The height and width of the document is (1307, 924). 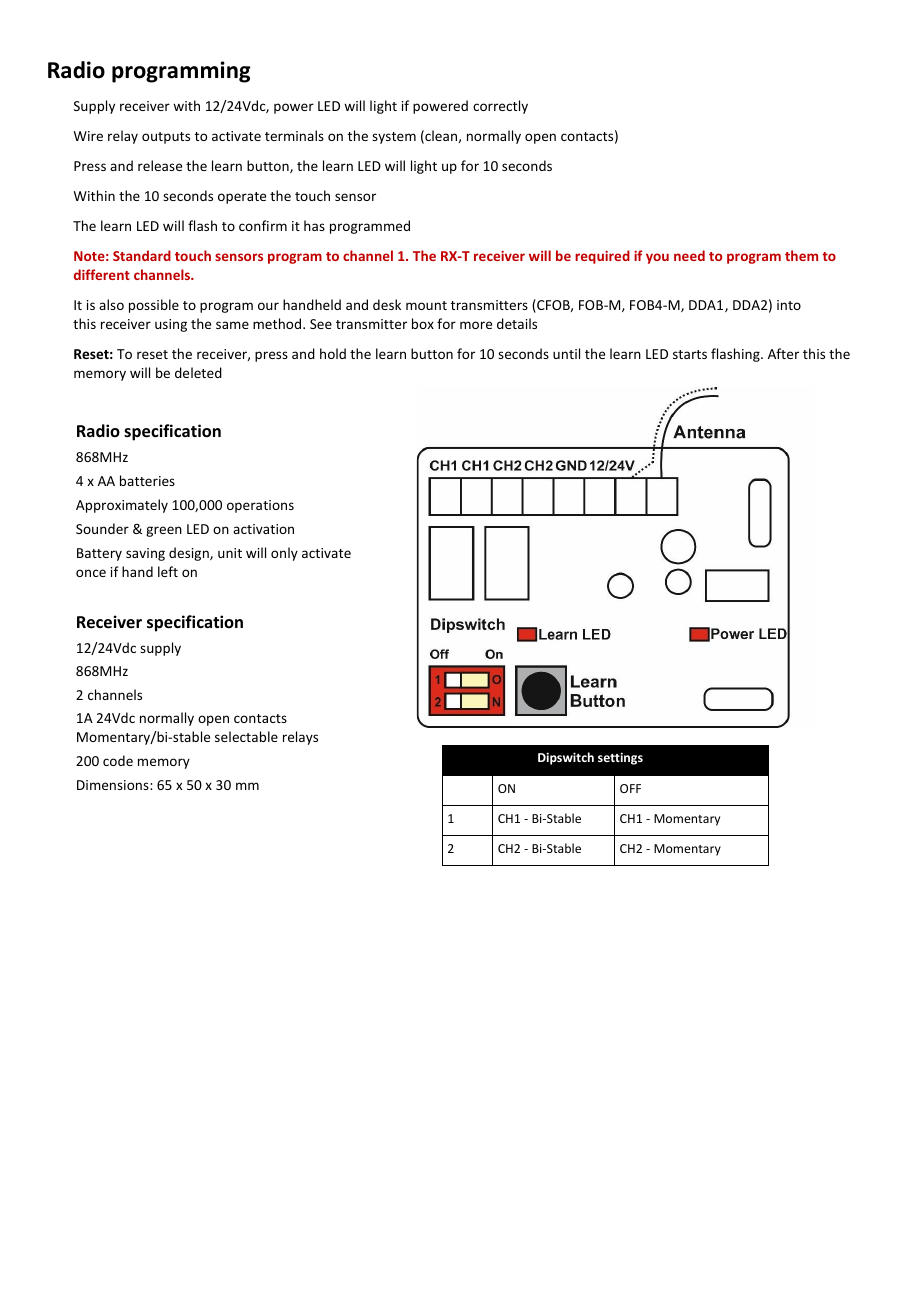 I want to click on starts, so click(x=690, y=354).
